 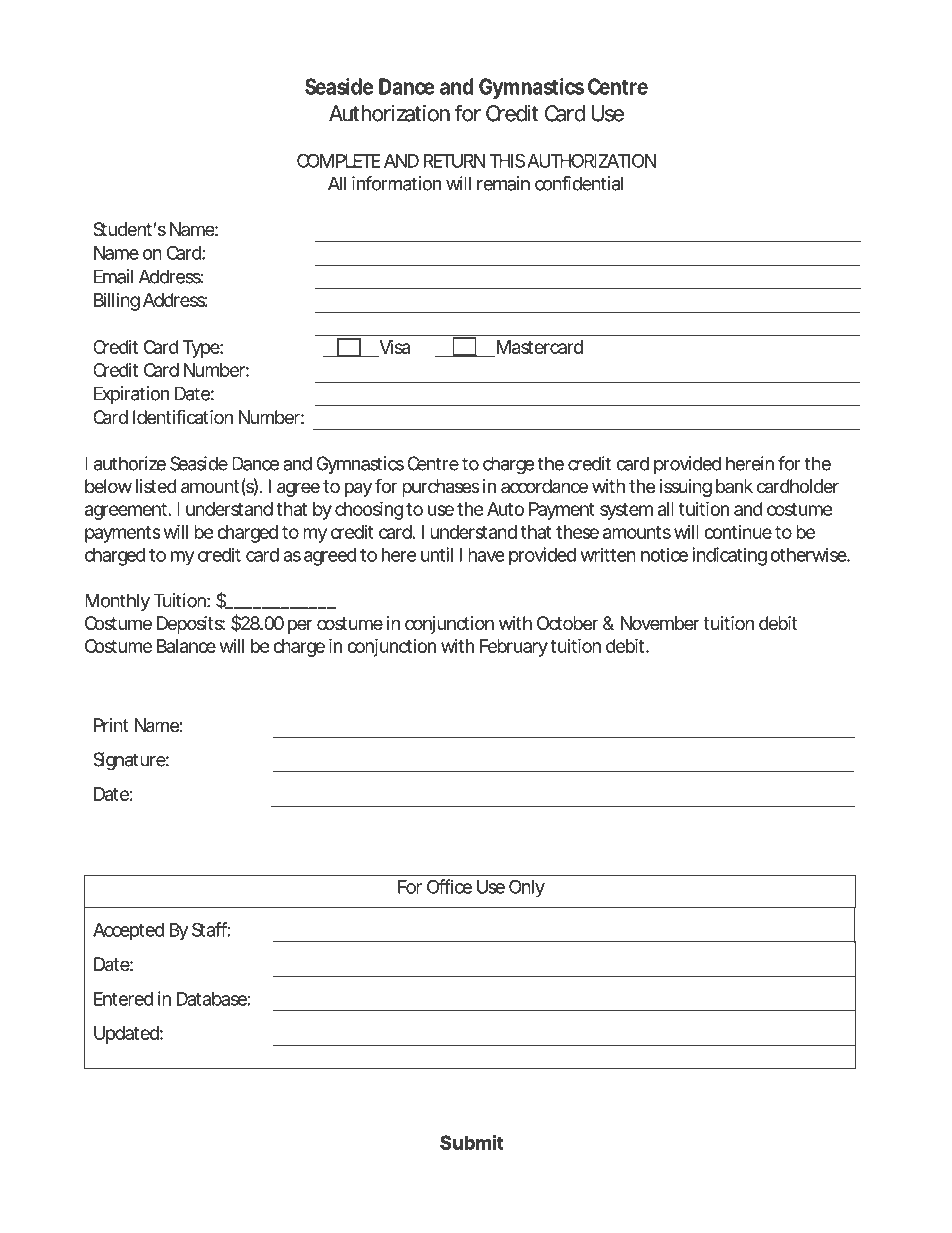 I want to click on November, so click(x=660, y=623).
